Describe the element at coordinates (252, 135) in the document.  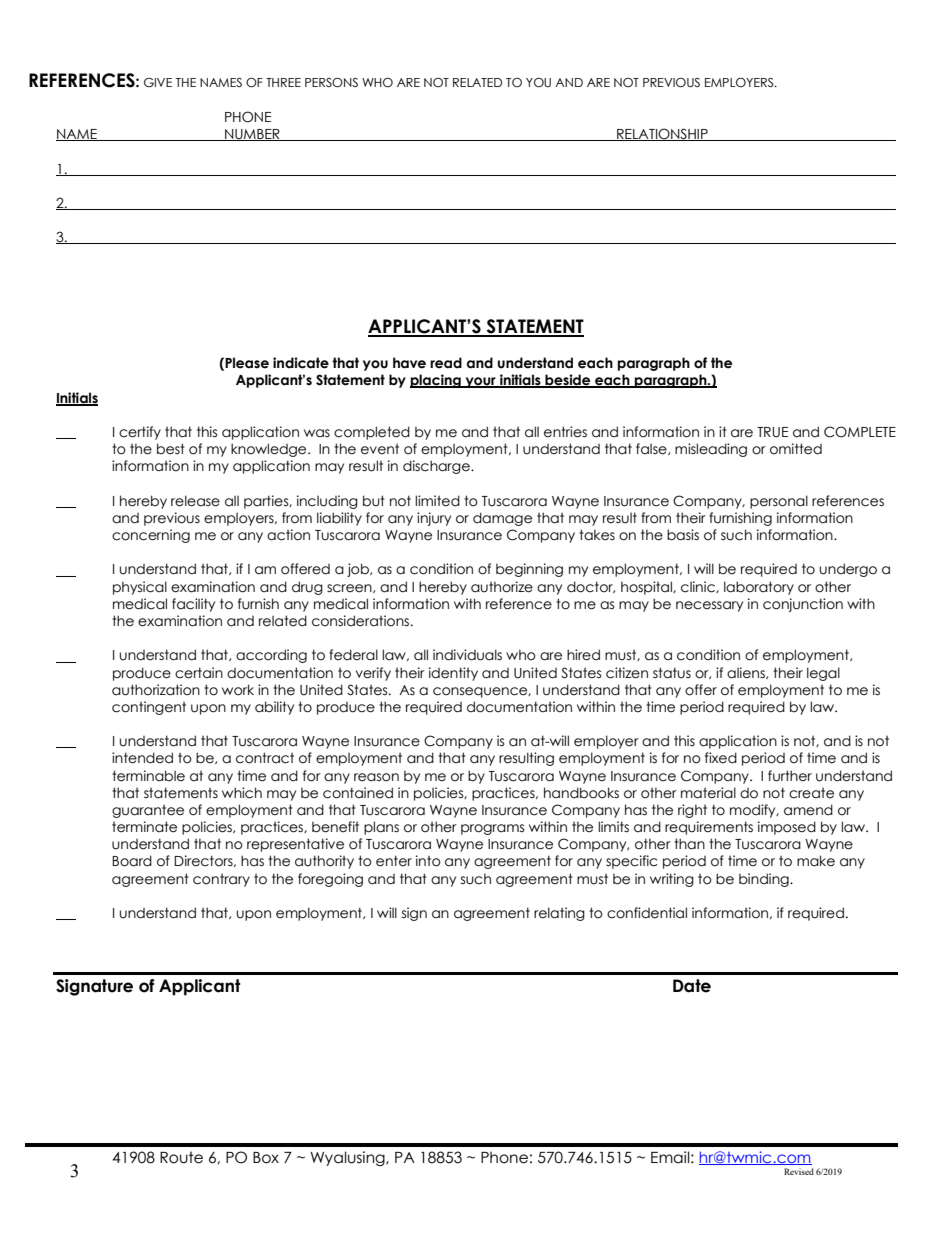
I see `NUMBER` at that location.
